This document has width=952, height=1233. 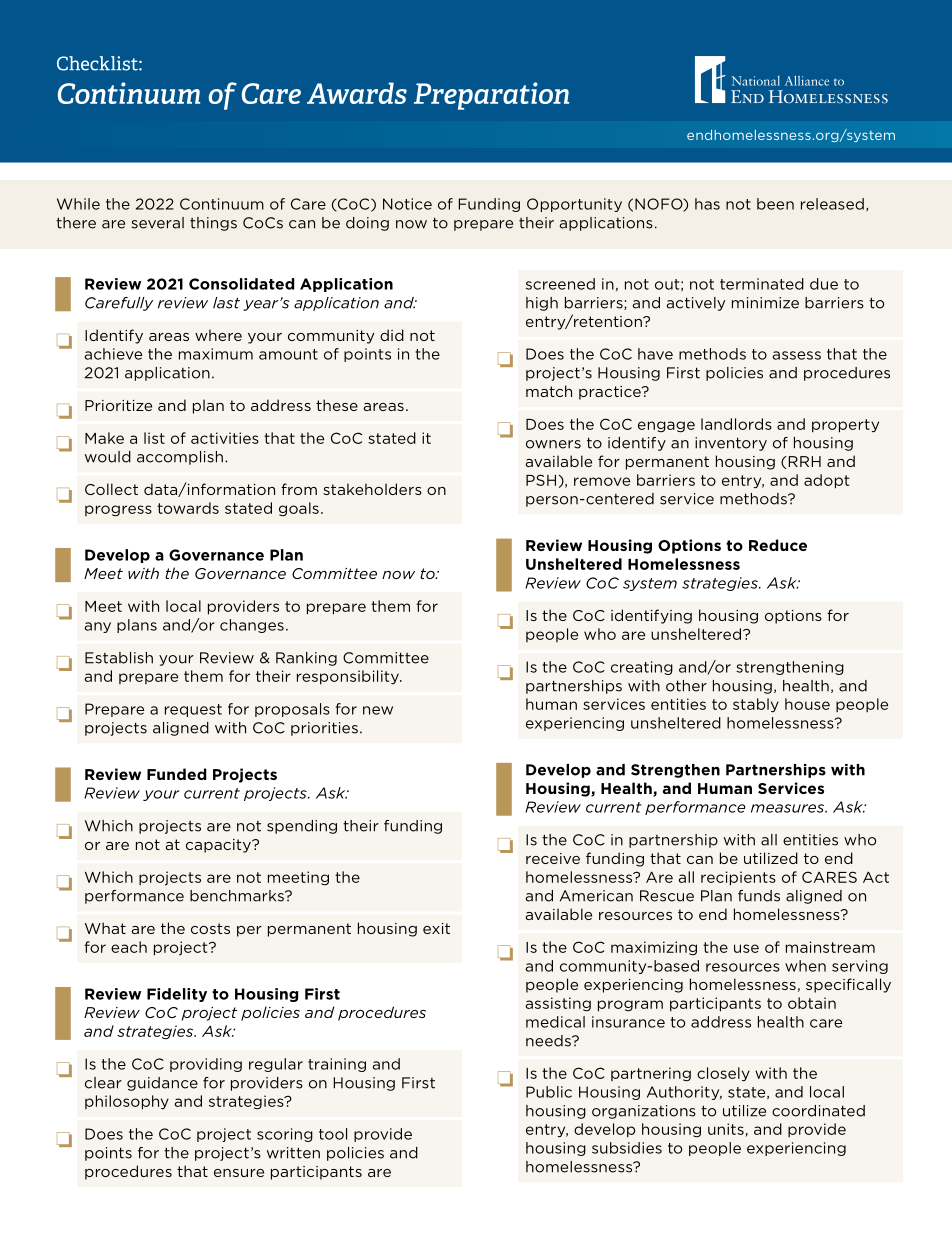 I want to click on responsibility, so click(x=349, y=677).
